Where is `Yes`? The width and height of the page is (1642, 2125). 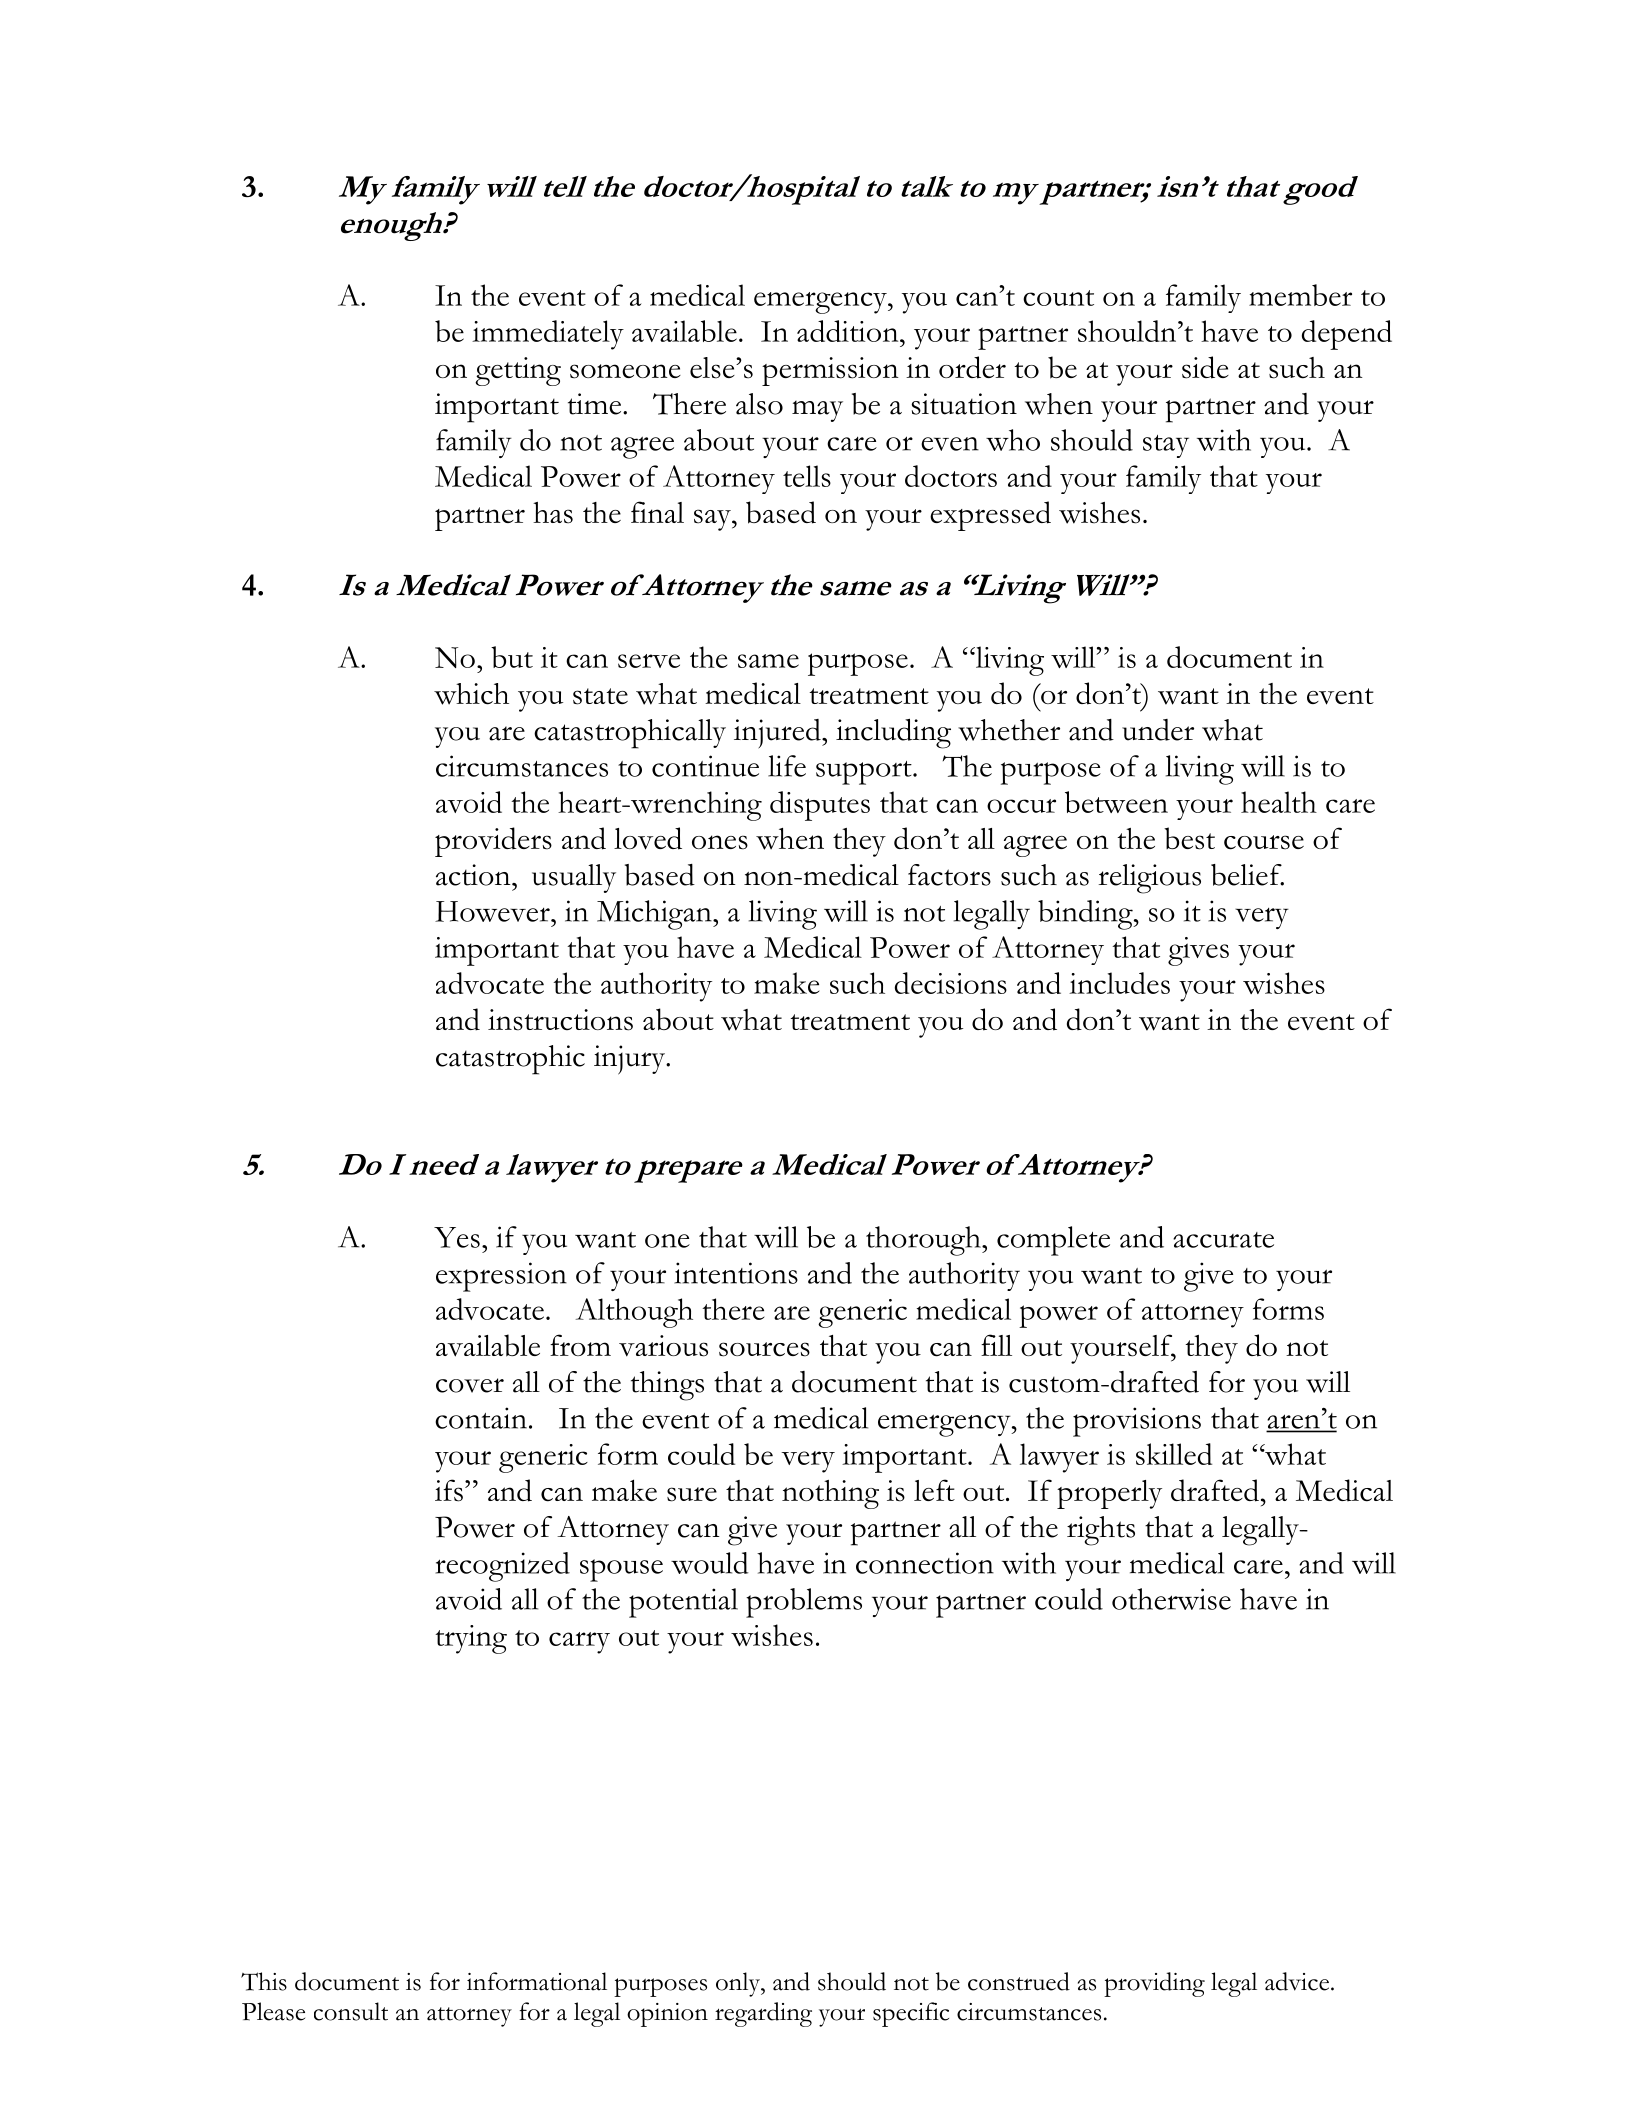 Yes is located at coordinates (457, 1237).
